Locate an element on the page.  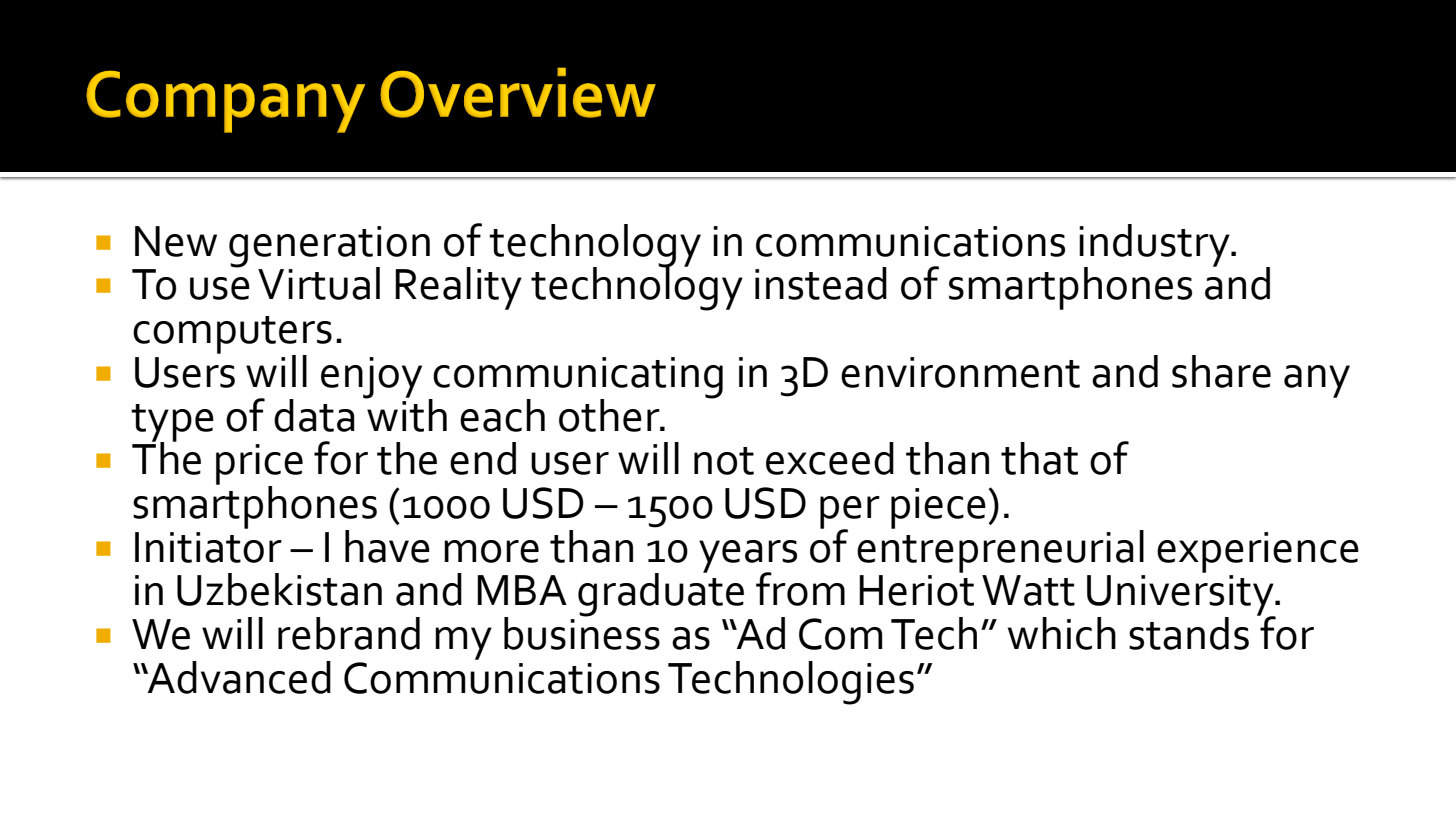
rebrand is located at coordinates (349, 633).
